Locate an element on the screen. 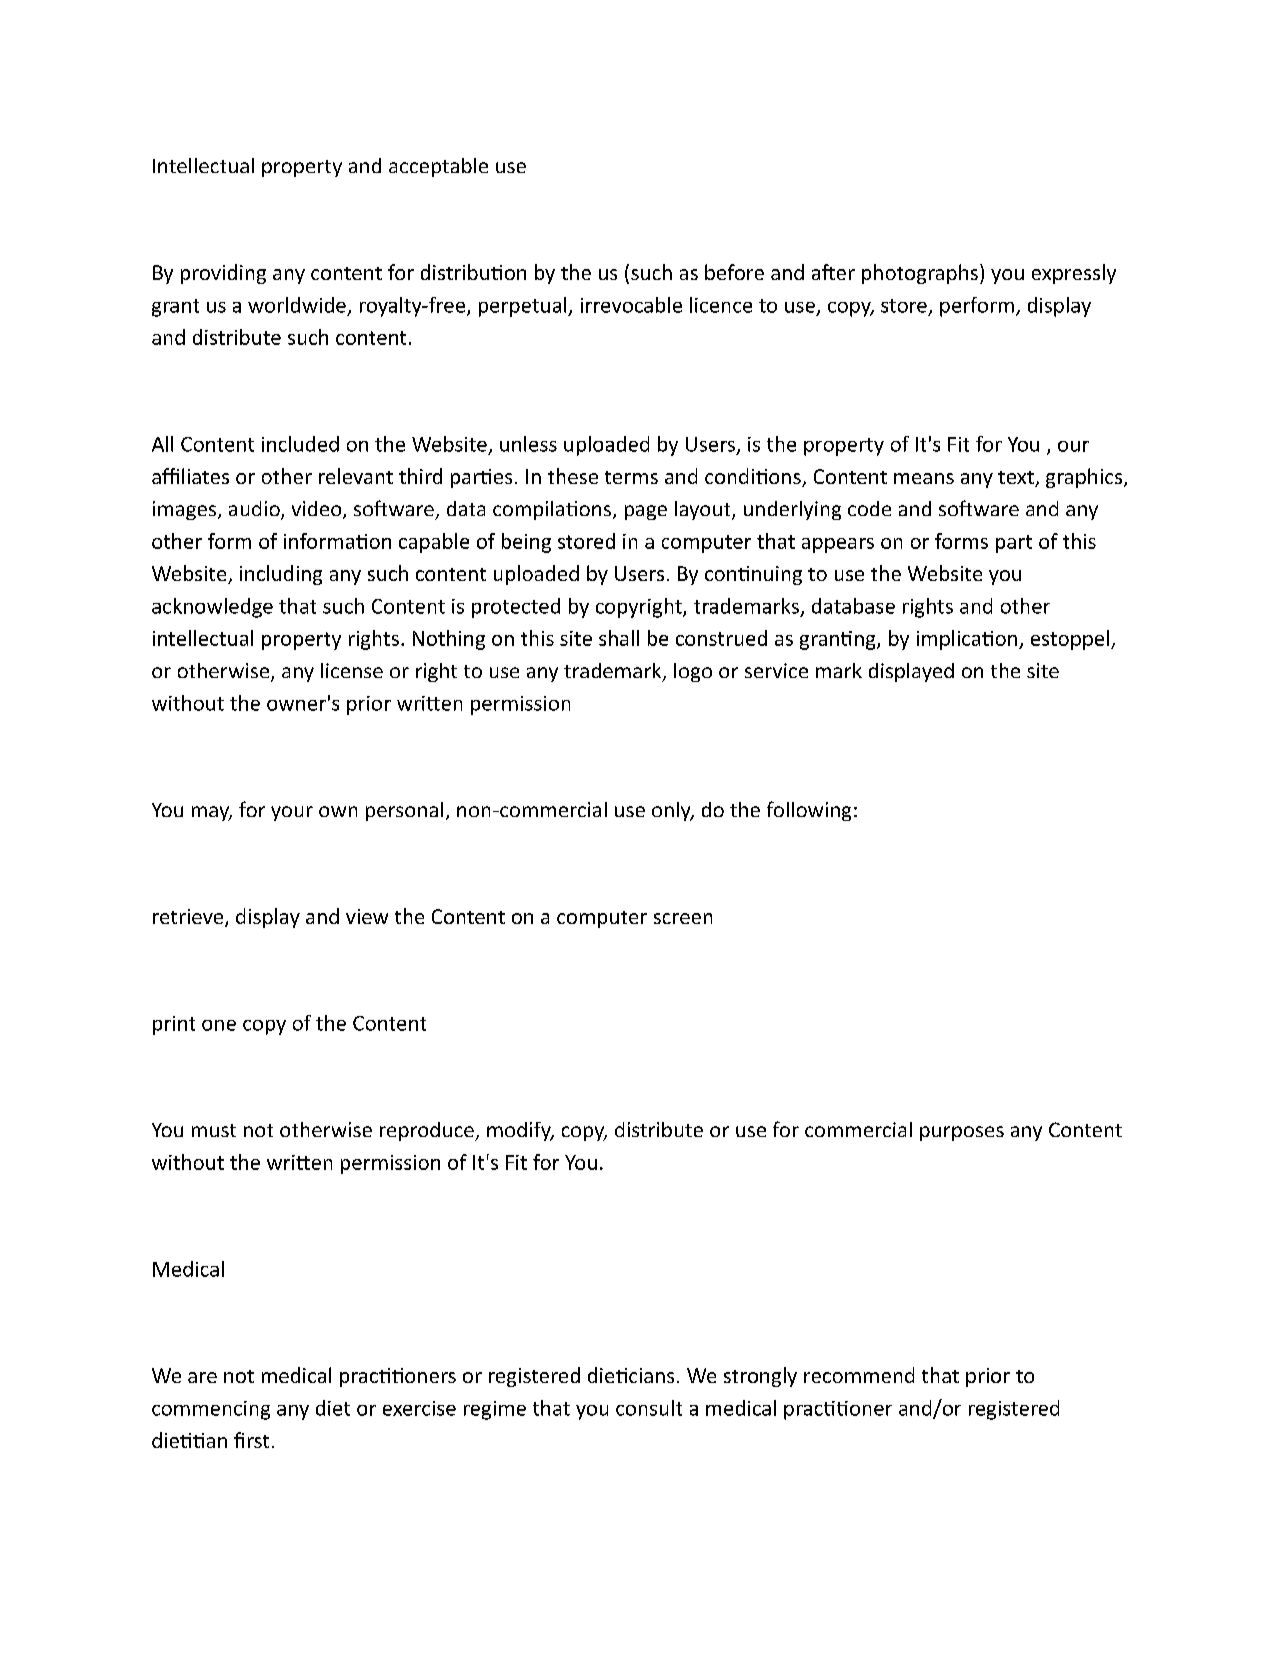 The width and height of the screenshot is (1283, 1660). screen is located at coordinates (683, 918).
